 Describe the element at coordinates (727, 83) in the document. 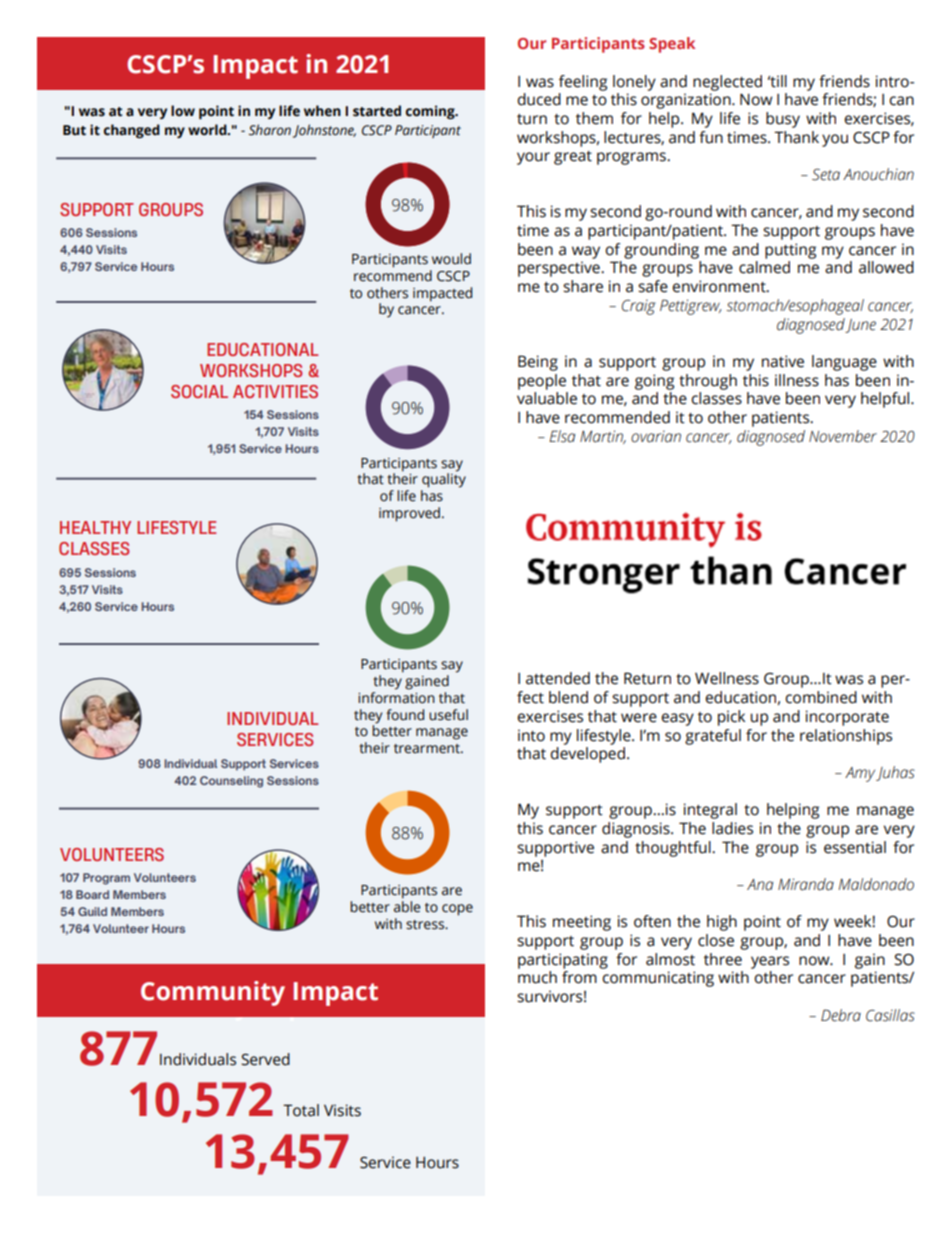

I see `neglected` at that location.
